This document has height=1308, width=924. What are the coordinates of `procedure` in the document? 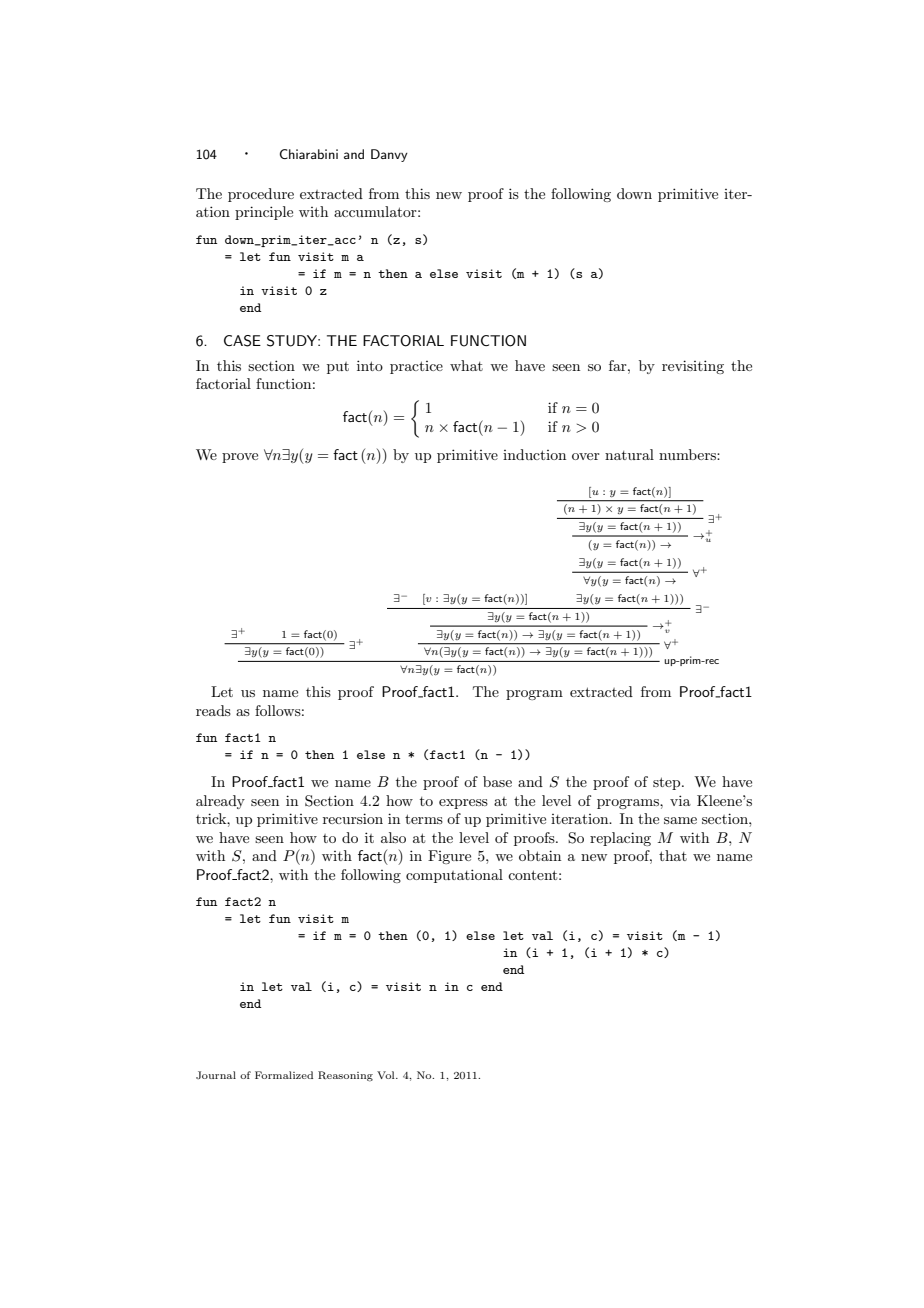 It's located at (261, 195).
